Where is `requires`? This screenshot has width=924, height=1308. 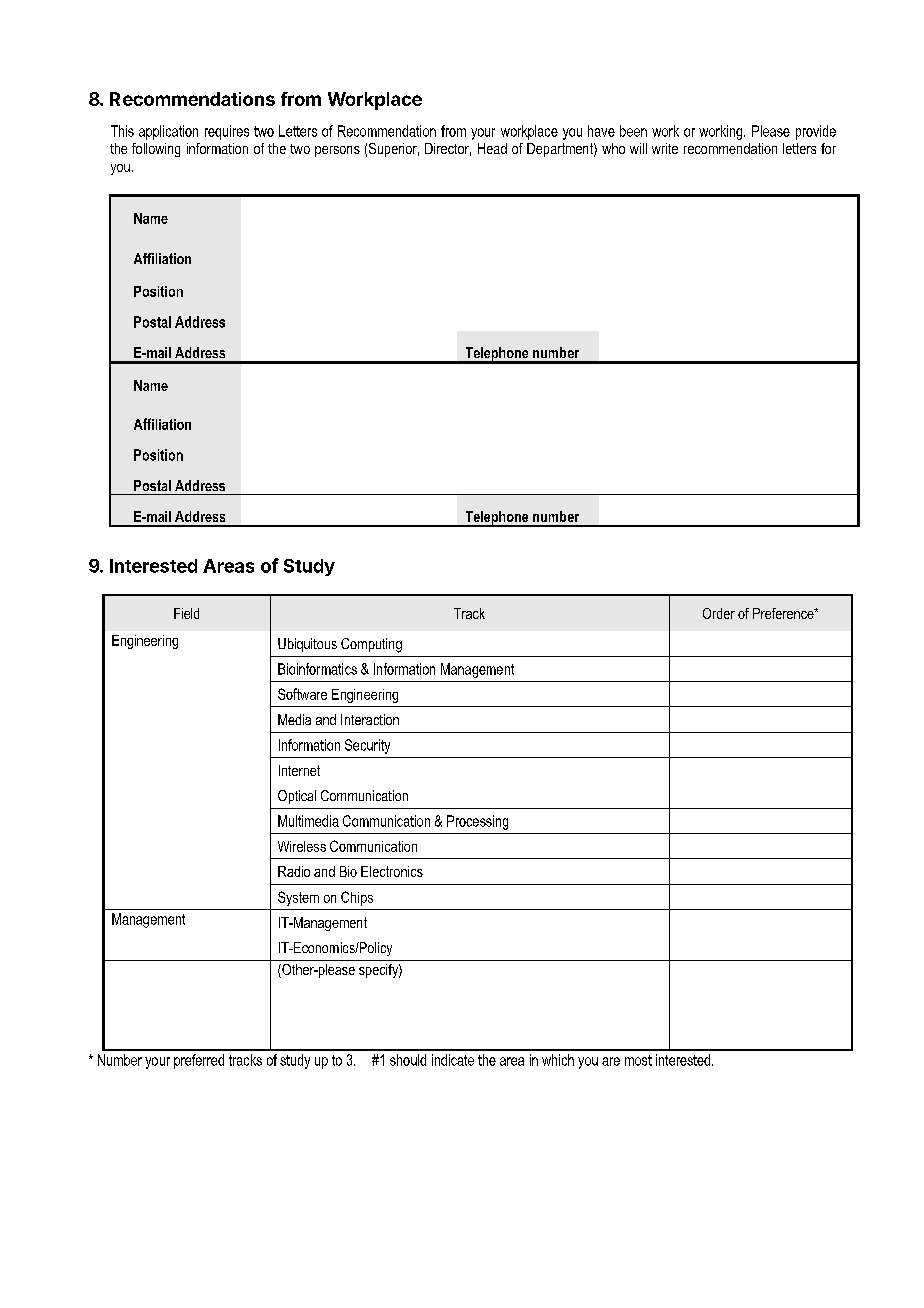 requires is located at coordinates (227, 132).
